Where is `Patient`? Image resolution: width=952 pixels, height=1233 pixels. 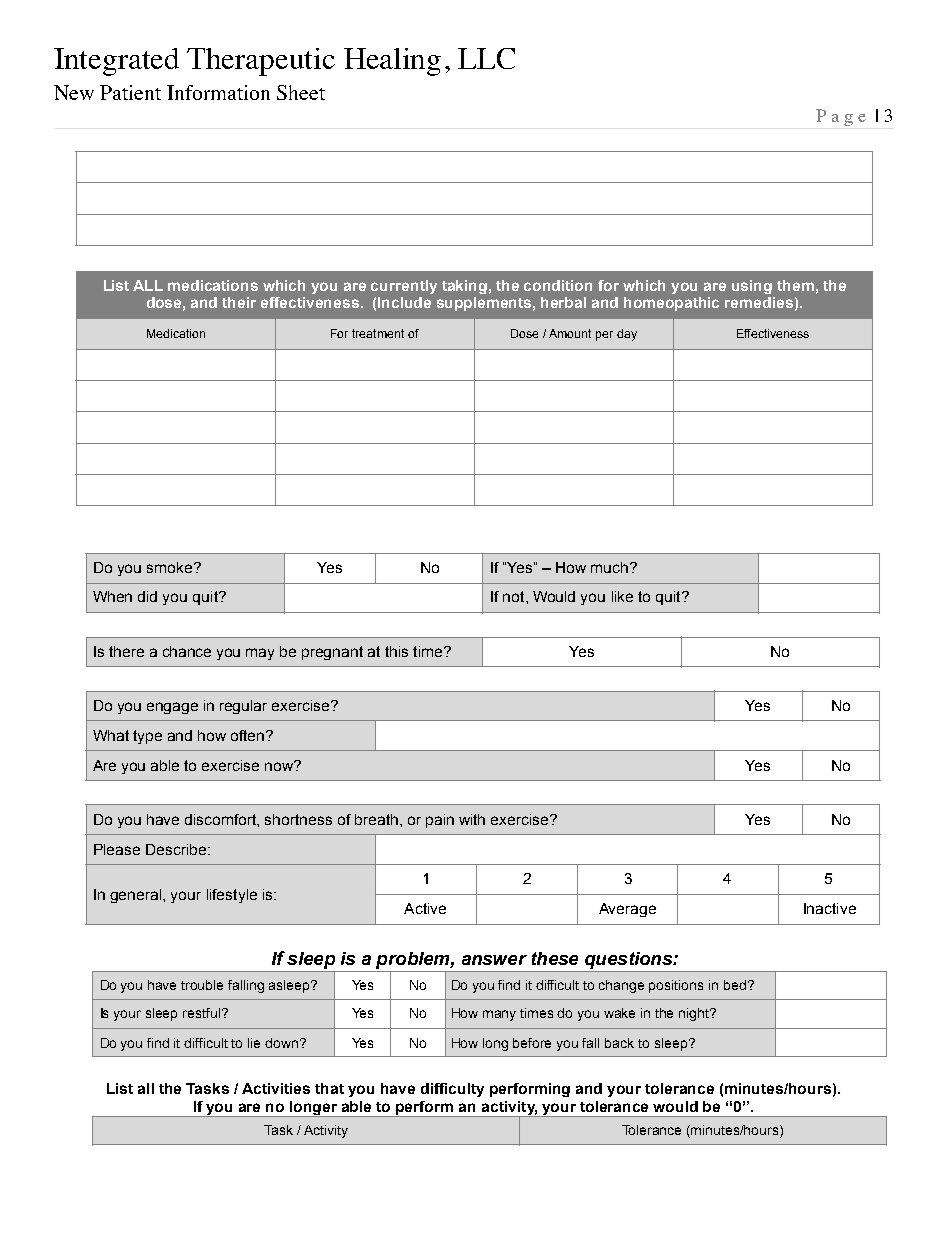 Patient is located at coordinates (130, 92).
